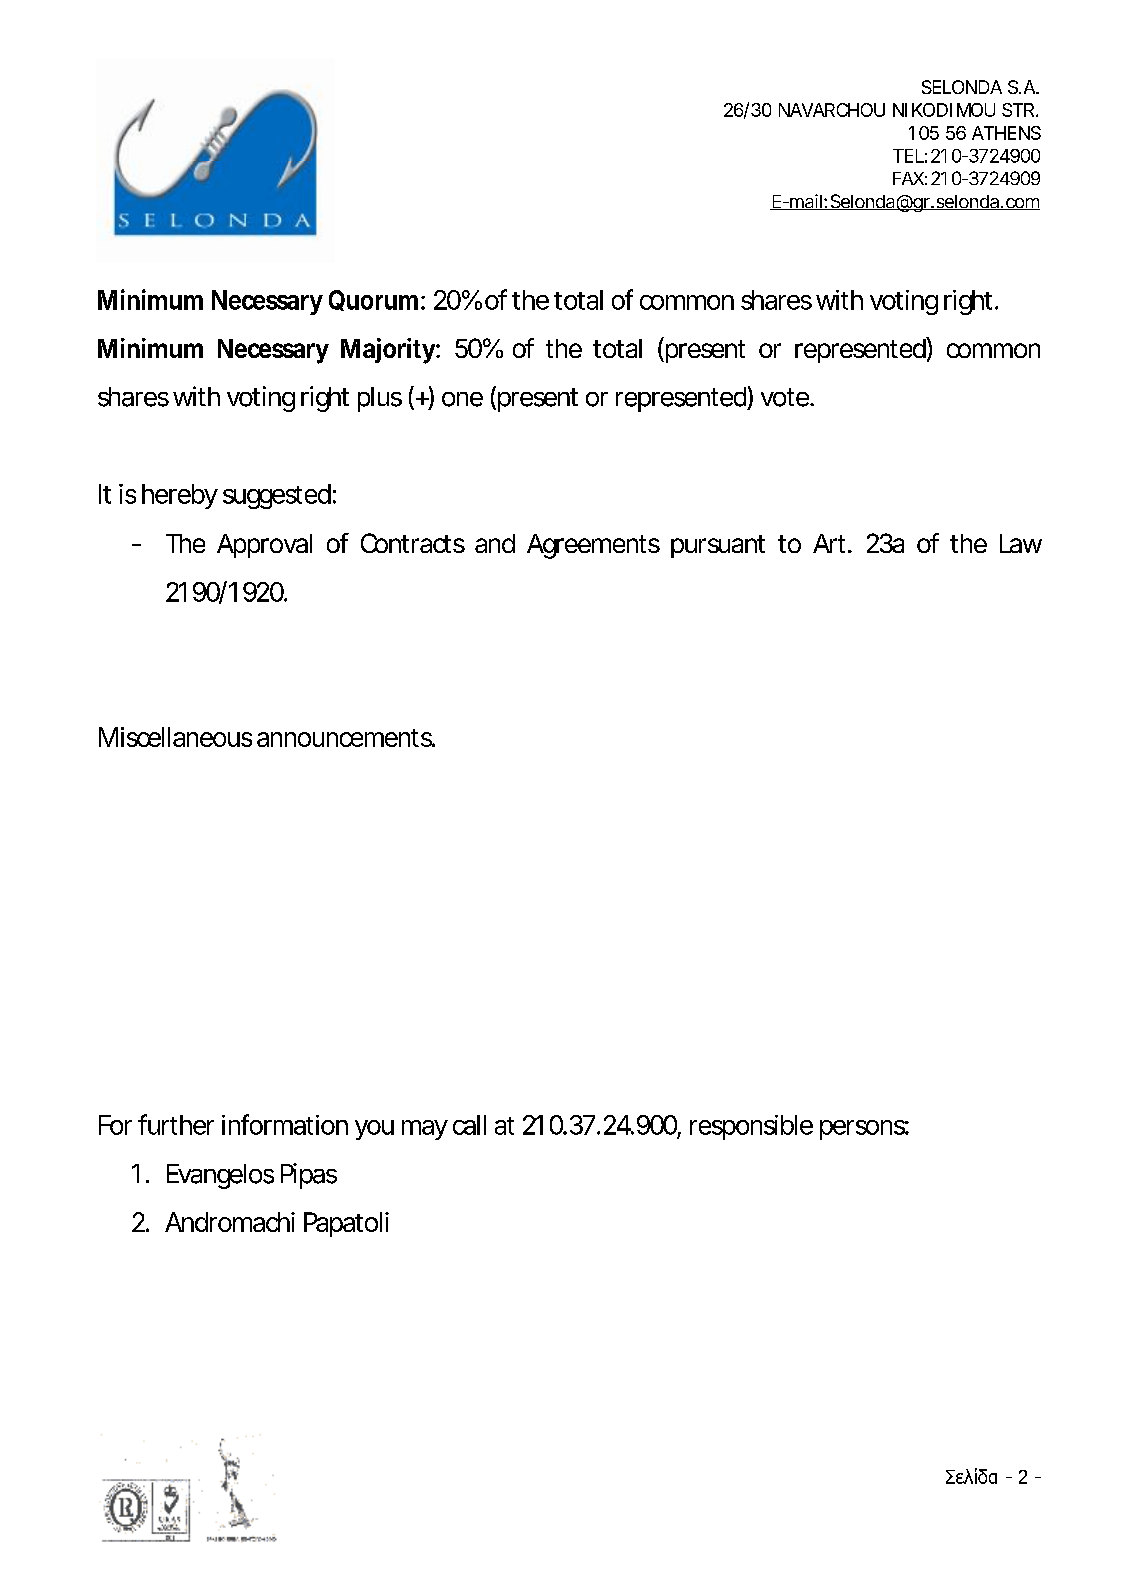  What do you see at coordinates (1006, 133) in the screenshot?
I see `ATHENS` at bounding box center [1006, 133].
